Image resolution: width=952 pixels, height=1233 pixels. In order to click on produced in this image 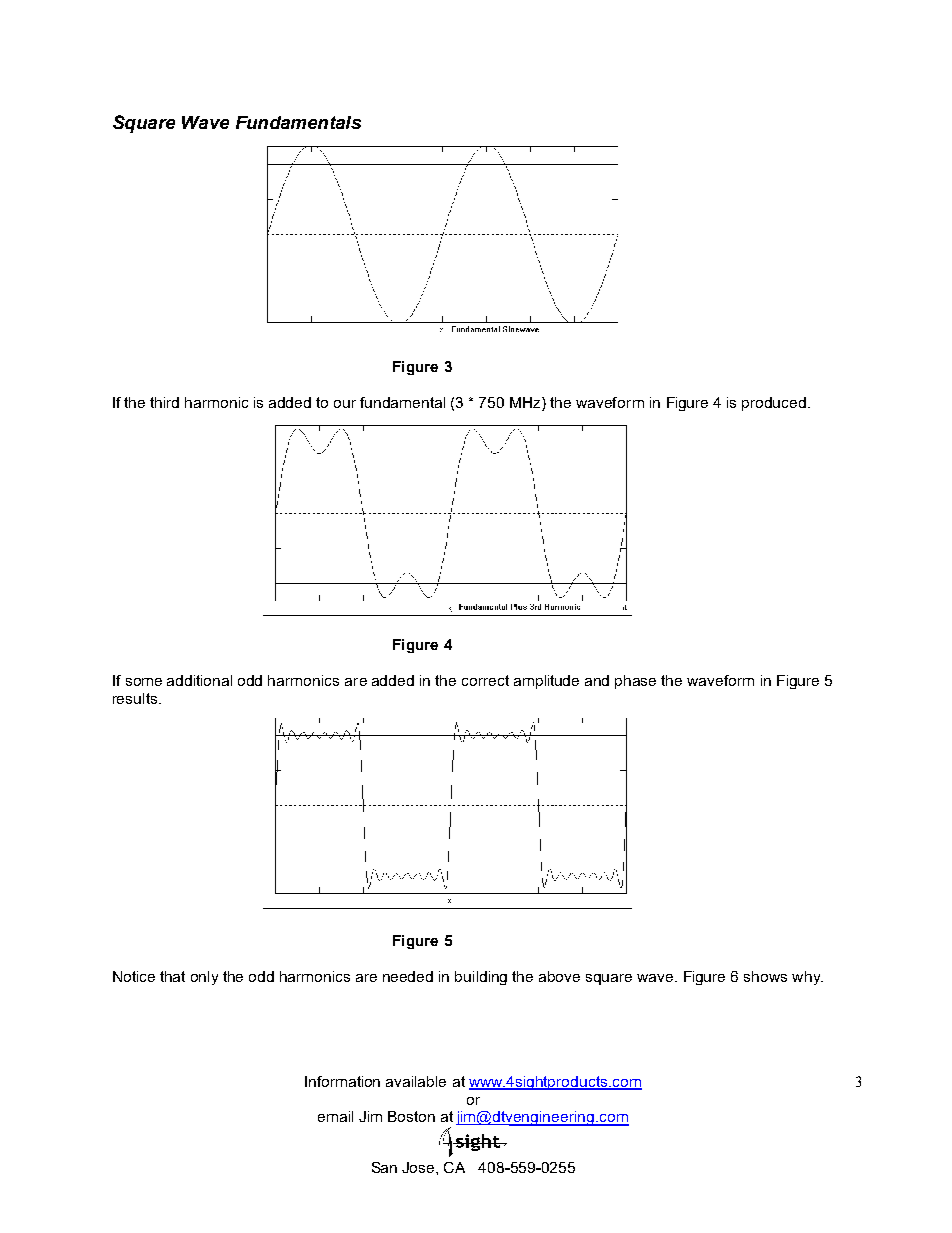, I will do `click(775, 404)`.
